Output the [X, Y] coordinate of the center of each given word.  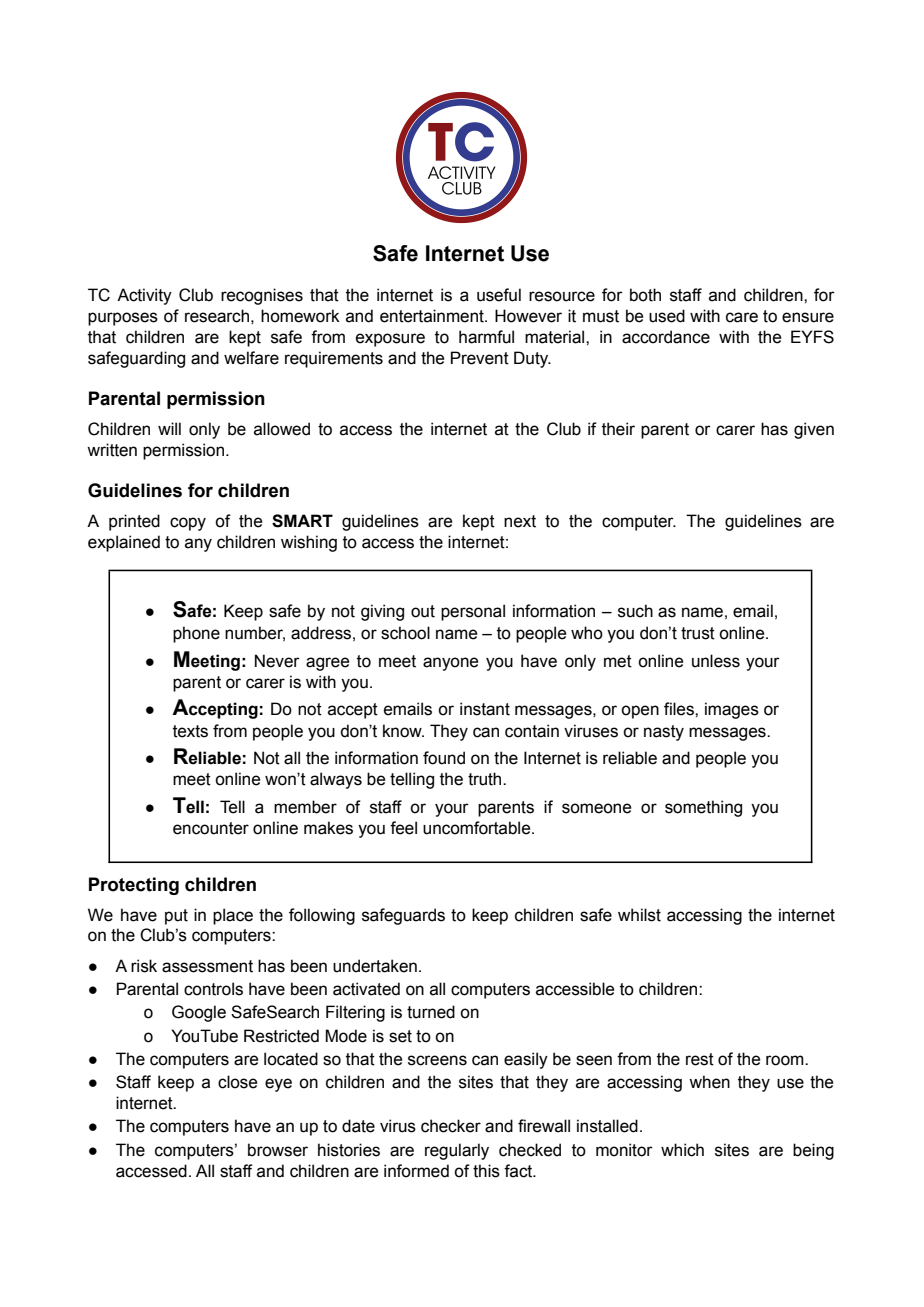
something [703, 808]
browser [278, 1150]
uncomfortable [478, 828]
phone [196, 634]
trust [698, 633]
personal [473, 612]
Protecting [134, 886]
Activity [144, 296]
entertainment [433, 316]
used [667, 316]
